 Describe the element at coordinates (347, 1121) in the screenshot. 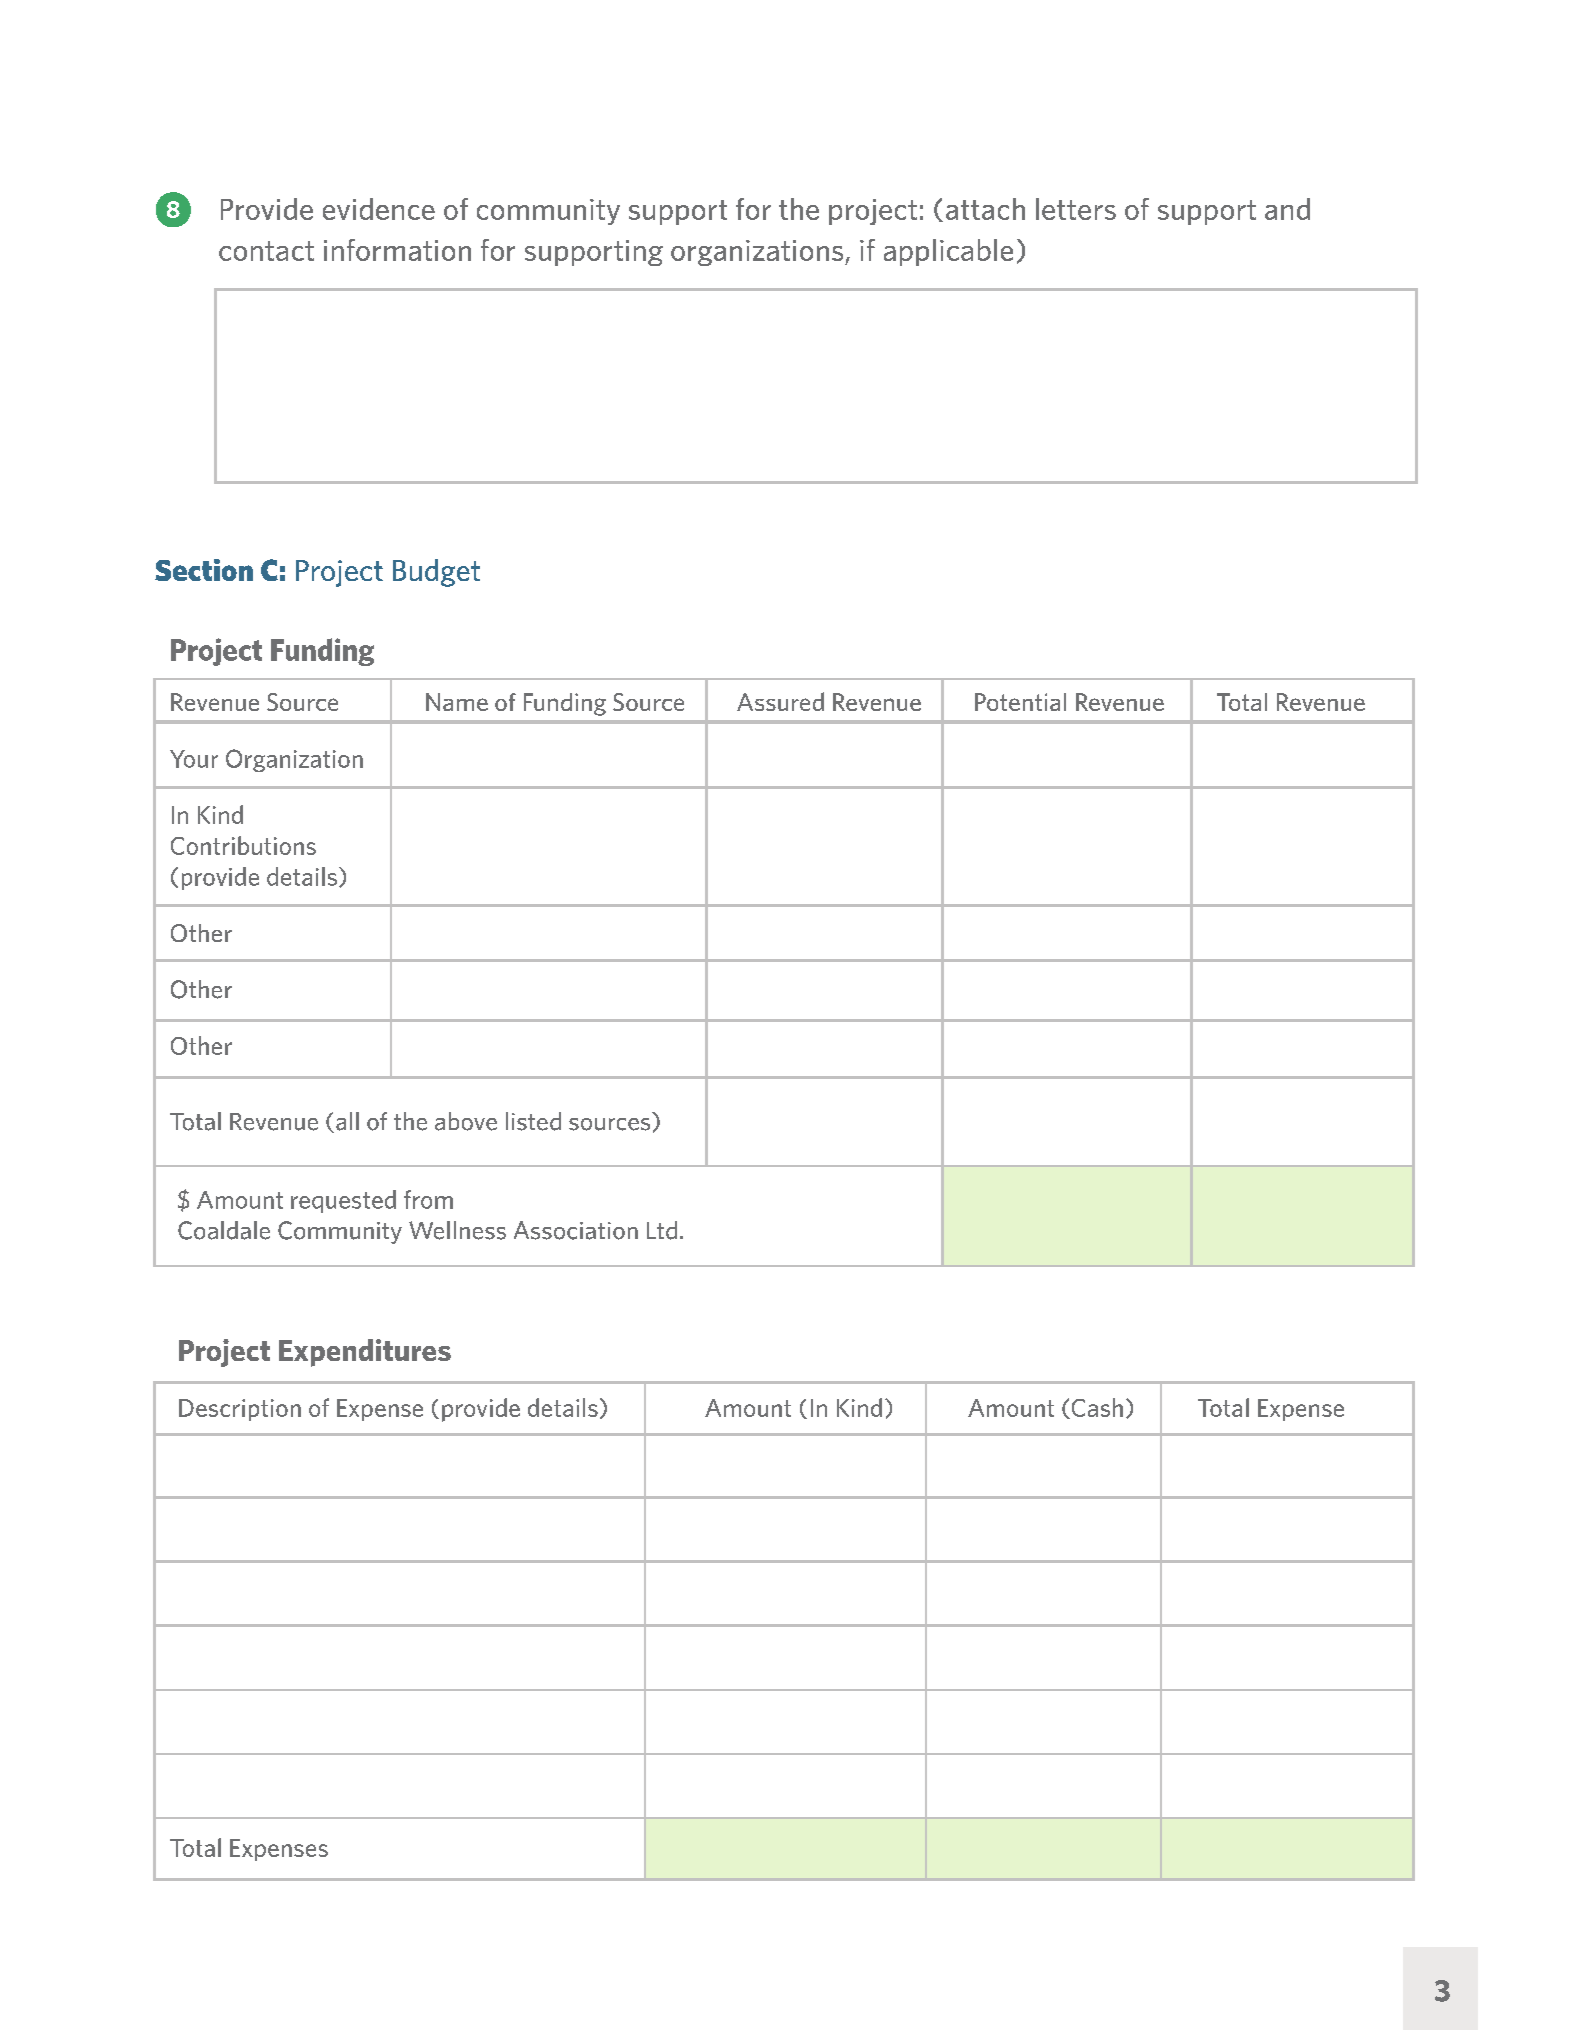

I see `all` at that location.
